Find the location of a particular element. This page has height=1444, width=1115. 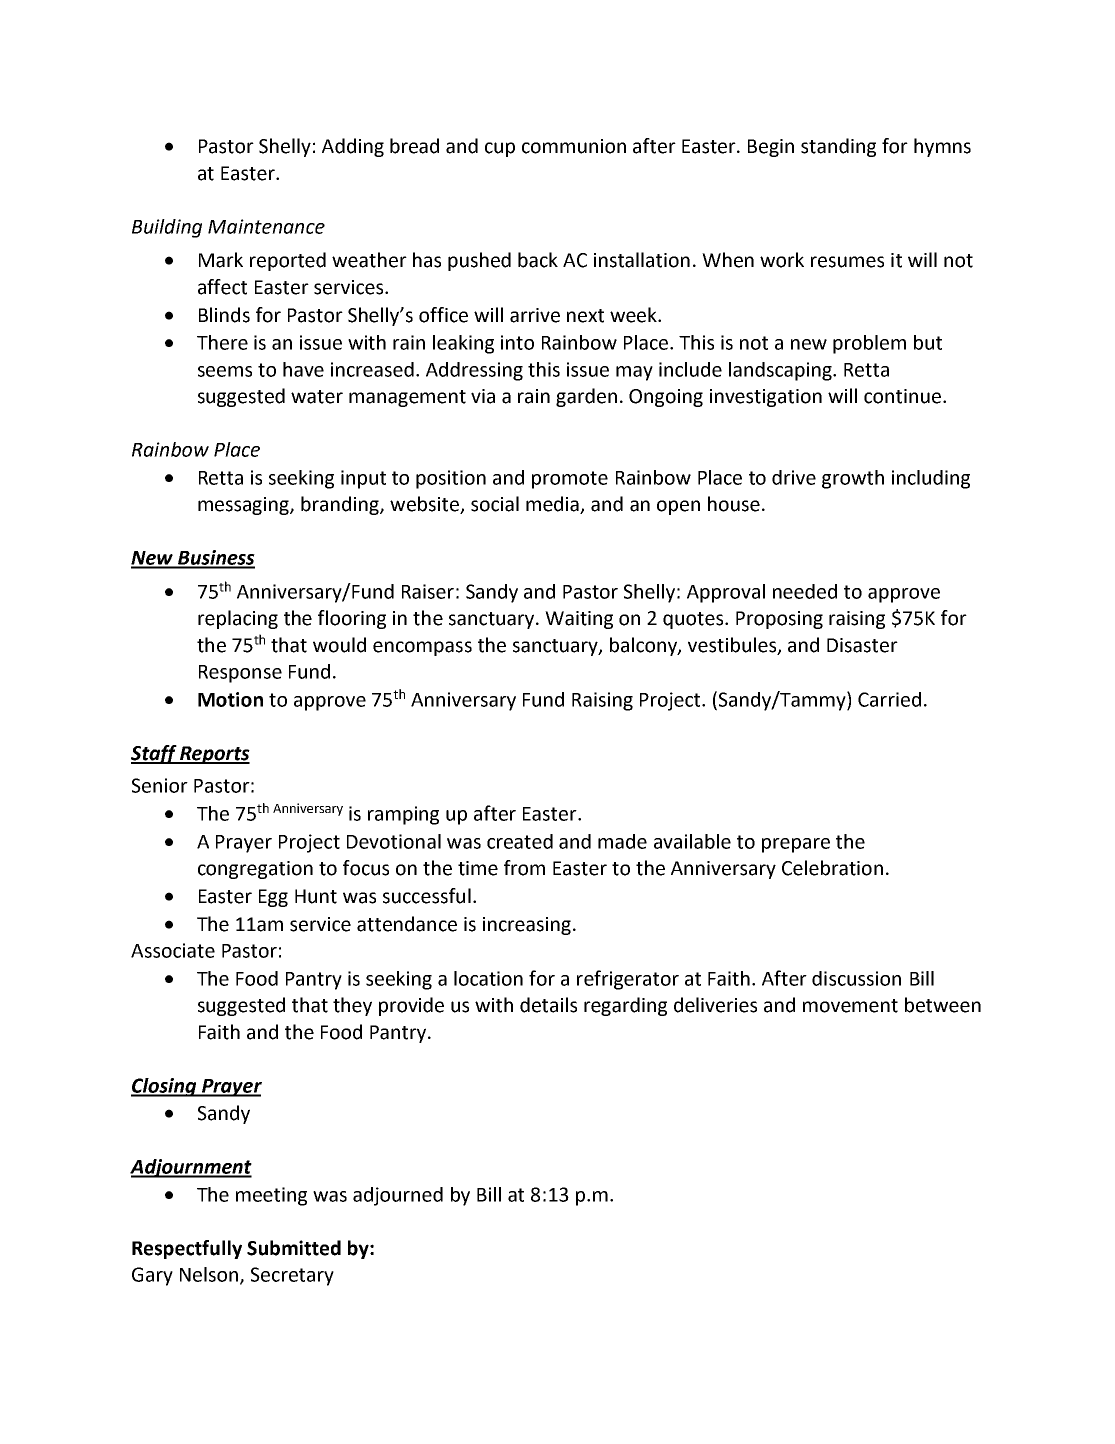

media is located at coordinates (553, 505).
